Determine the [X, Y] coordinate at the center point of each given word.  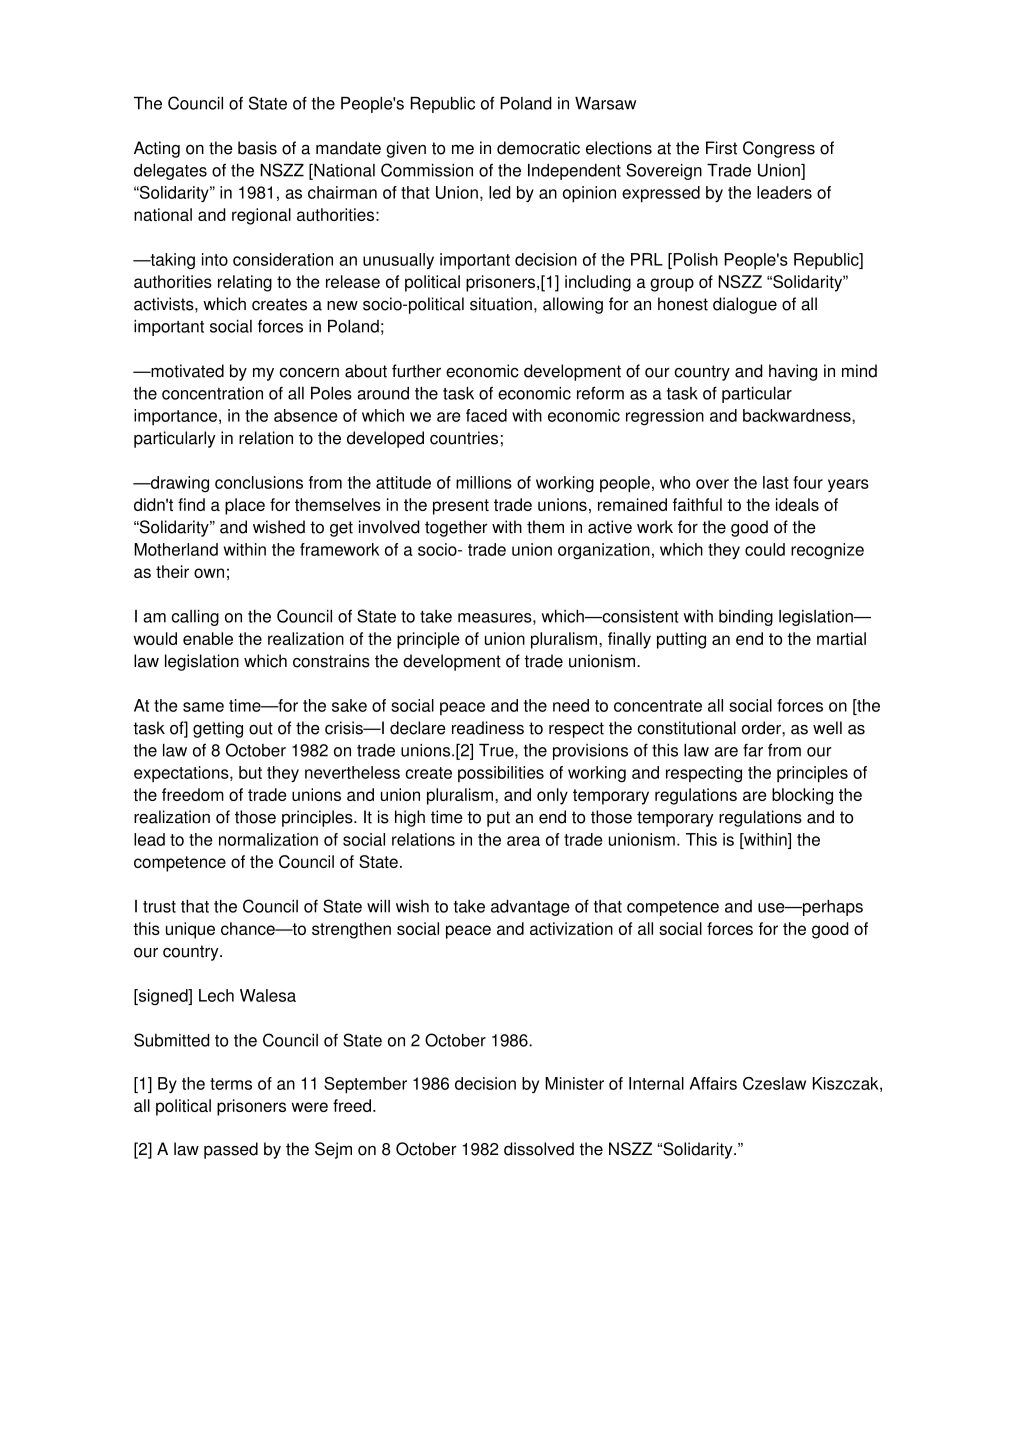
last [776, 482]
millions [484, 482]
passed [231, 1150]
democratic [538, 148]
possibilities [501, 774]
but [250, 772]
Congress [779, 149]
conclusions [259, 482]
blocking [802, 796]
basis [257, 148]
